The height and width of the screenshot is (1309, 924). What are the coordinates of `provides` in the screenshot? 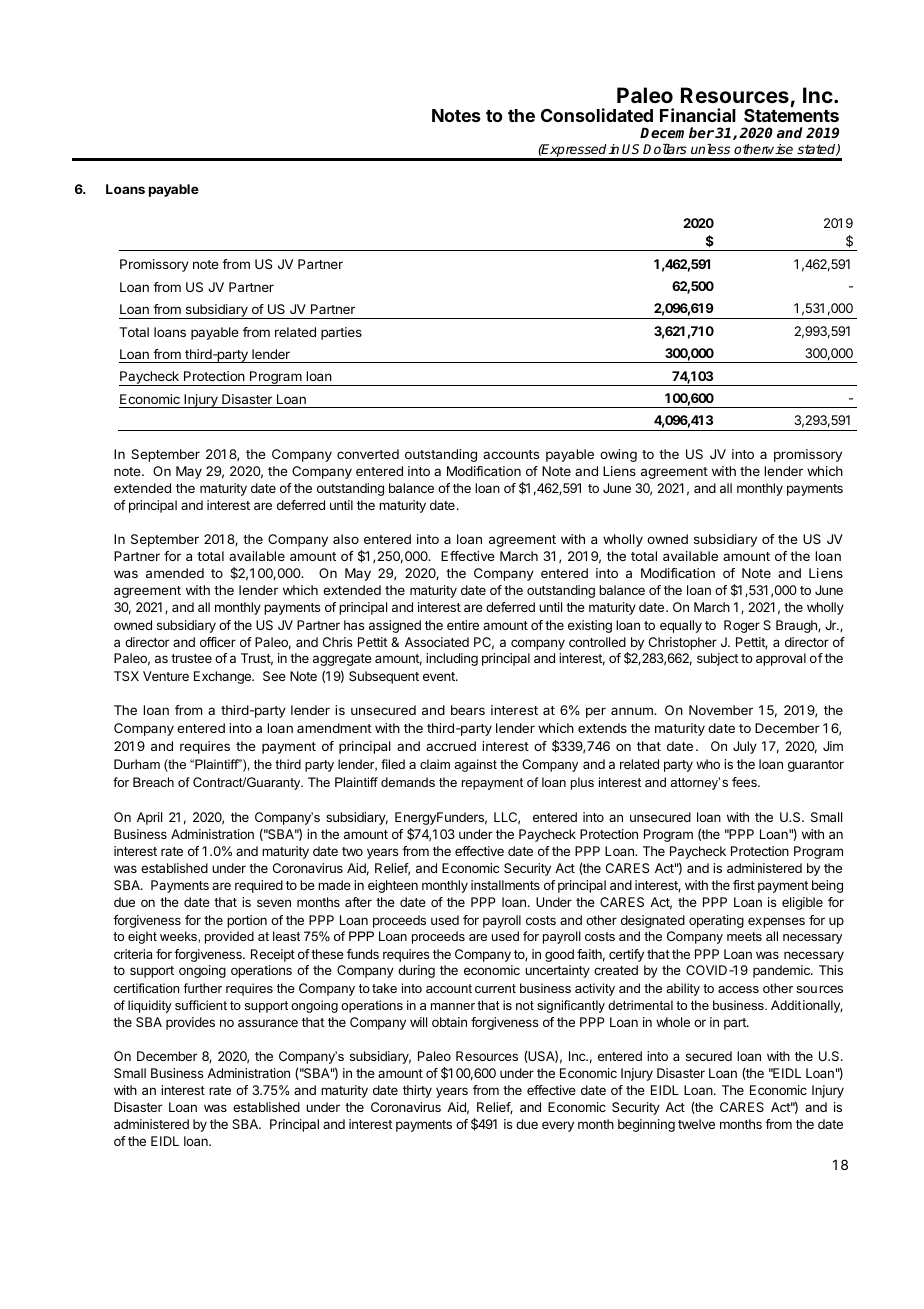 It's located at (190, 1023).
